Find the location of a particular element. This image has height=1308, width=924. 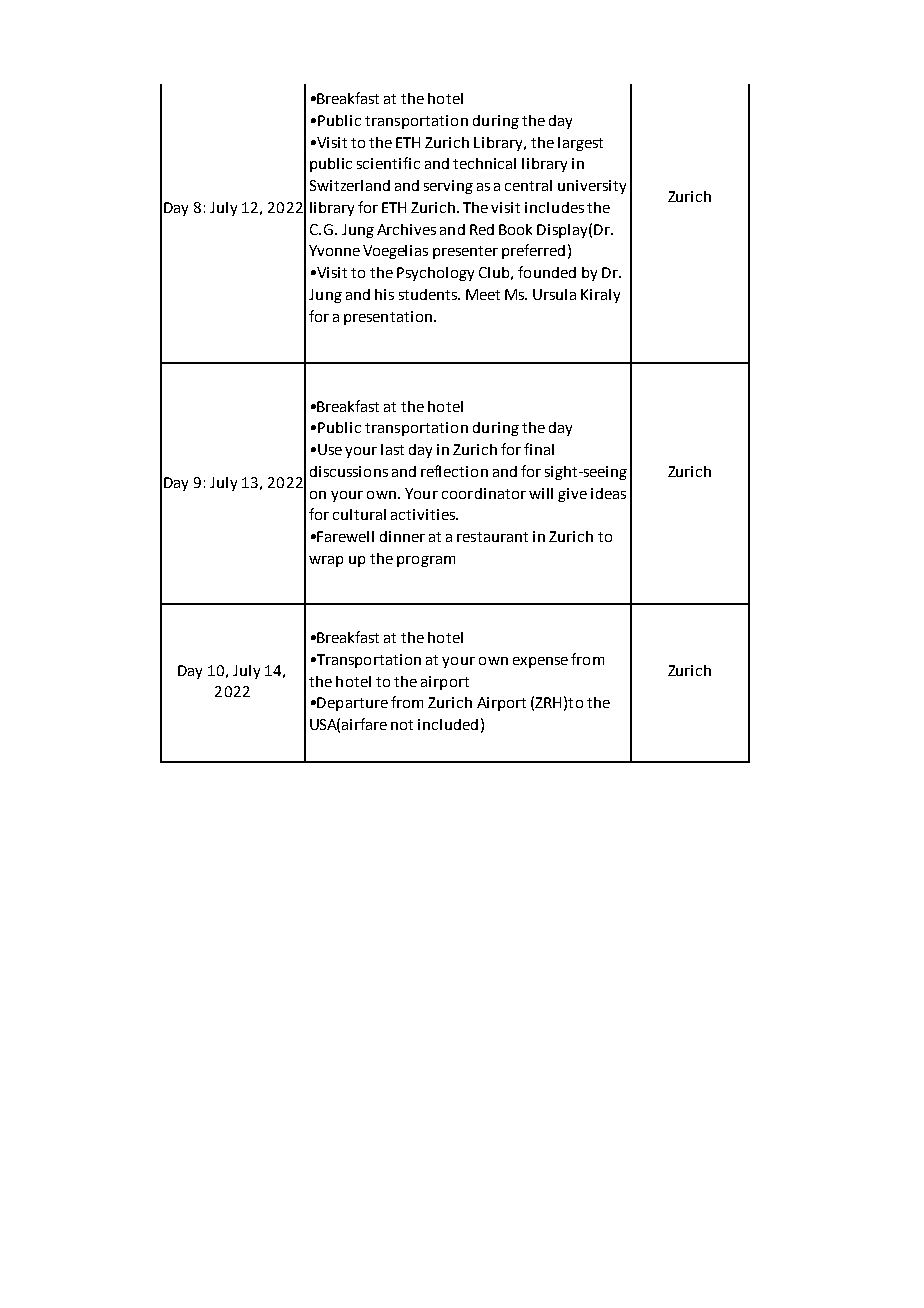

give is located at coordinates (572, 495).
